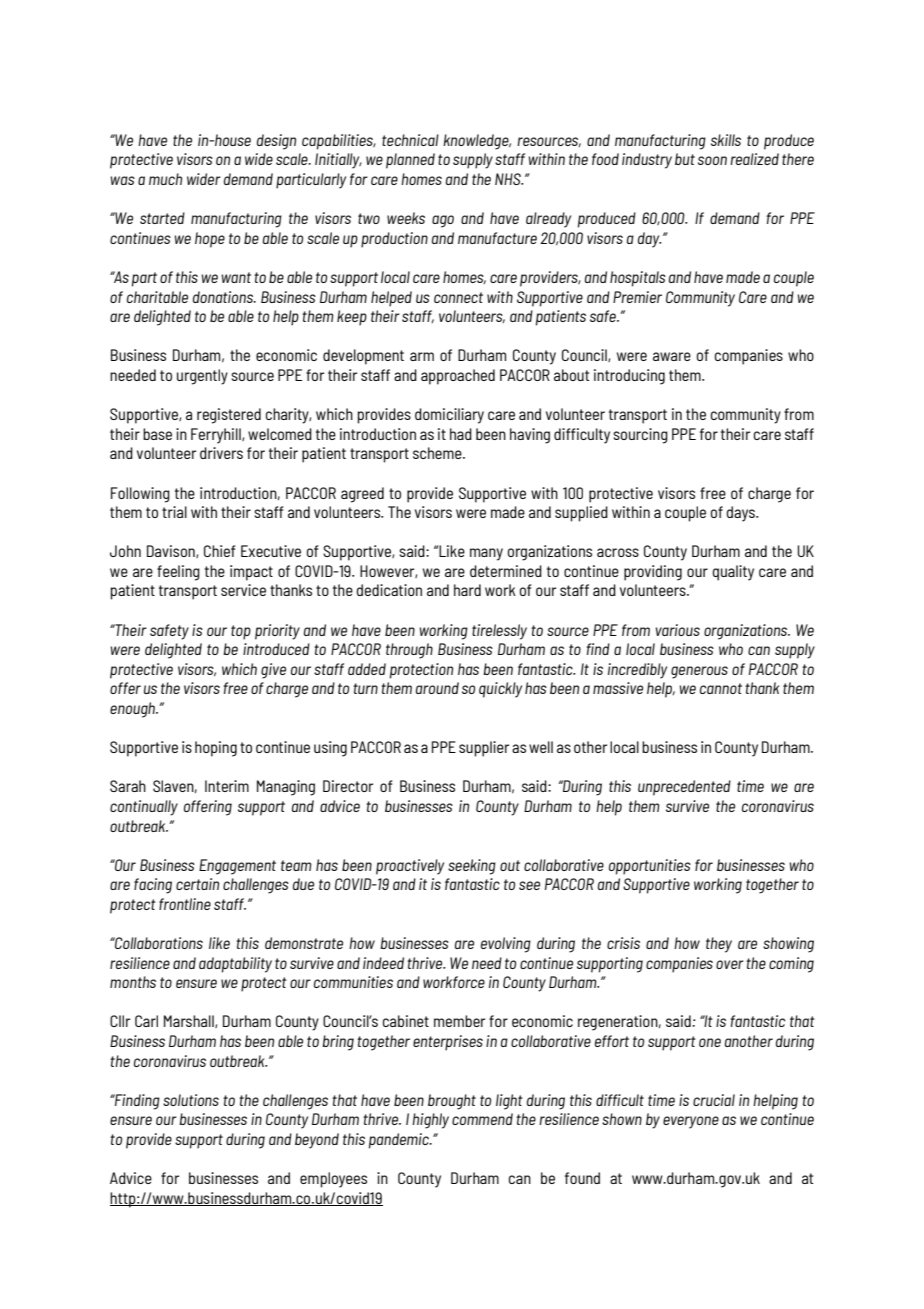  What do you see at coordinates (691, 1122) in the document?
I see `everyone` at bounding box center [691, 1122].
